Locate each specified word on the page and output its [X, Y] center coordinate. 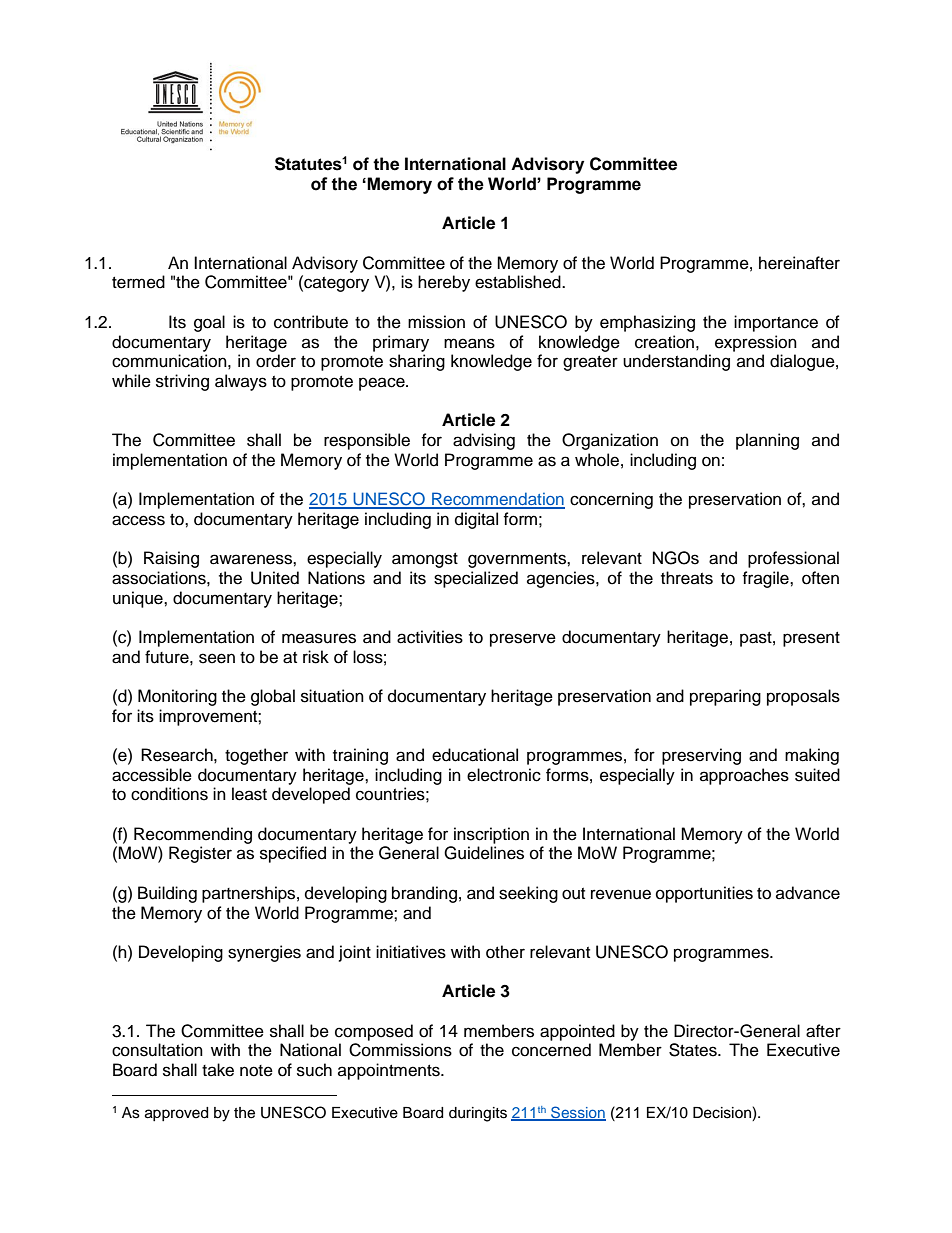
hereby [444, 283]
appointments [390, 1071]
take [218, 1070]
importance [776, 323]
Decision [722, 1113]
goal [209, 323]
